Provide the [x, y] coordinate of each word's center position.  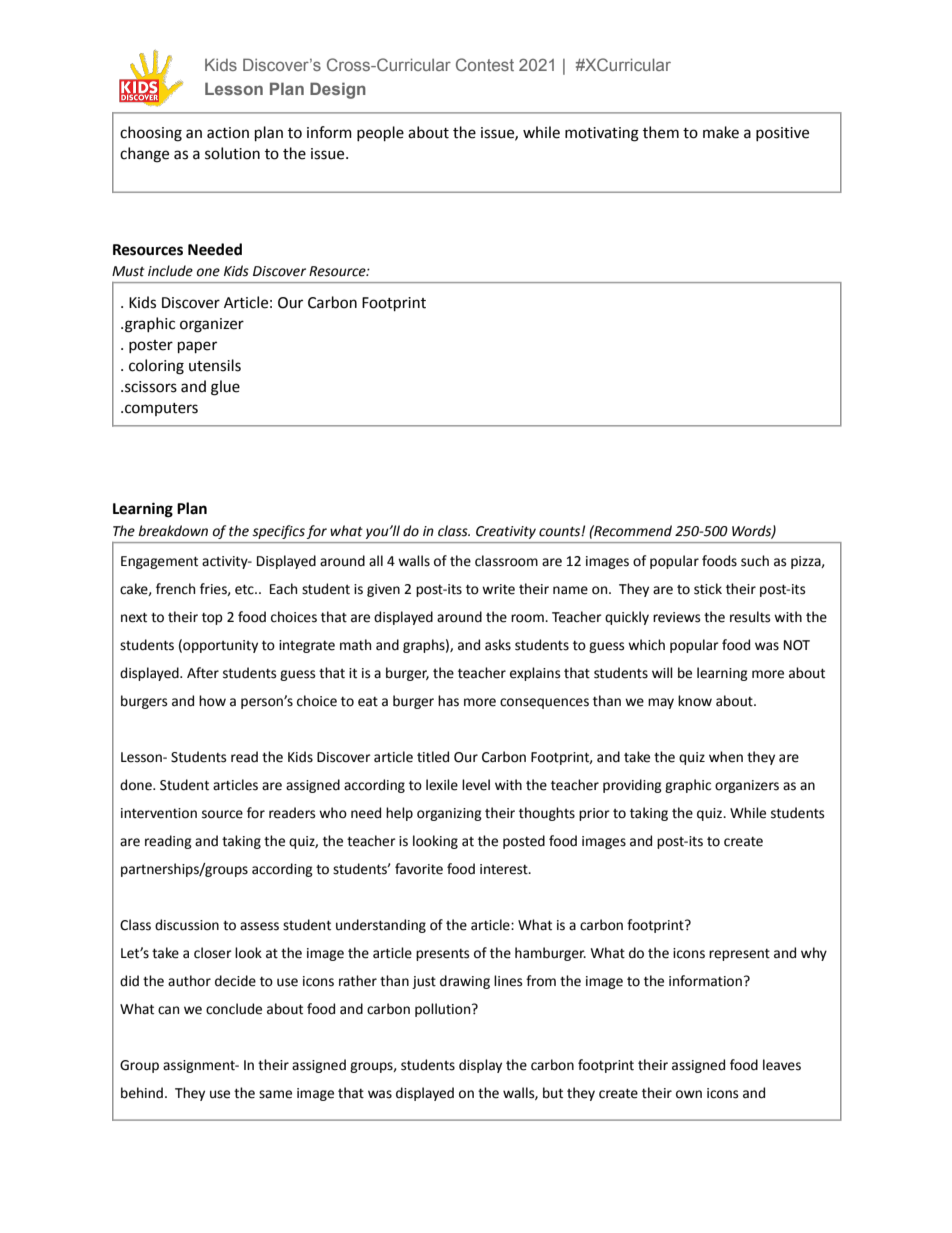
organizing [449, 814]
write [498, 589]
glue [225, 388]
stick [708, 589]
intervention [159, 813]
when [726, 757]
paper [197, 347]
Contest [485, 64]
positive [782, 134]
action [228, 133]
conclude [234, 1009]
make [721, 132]
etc [245, 589]
